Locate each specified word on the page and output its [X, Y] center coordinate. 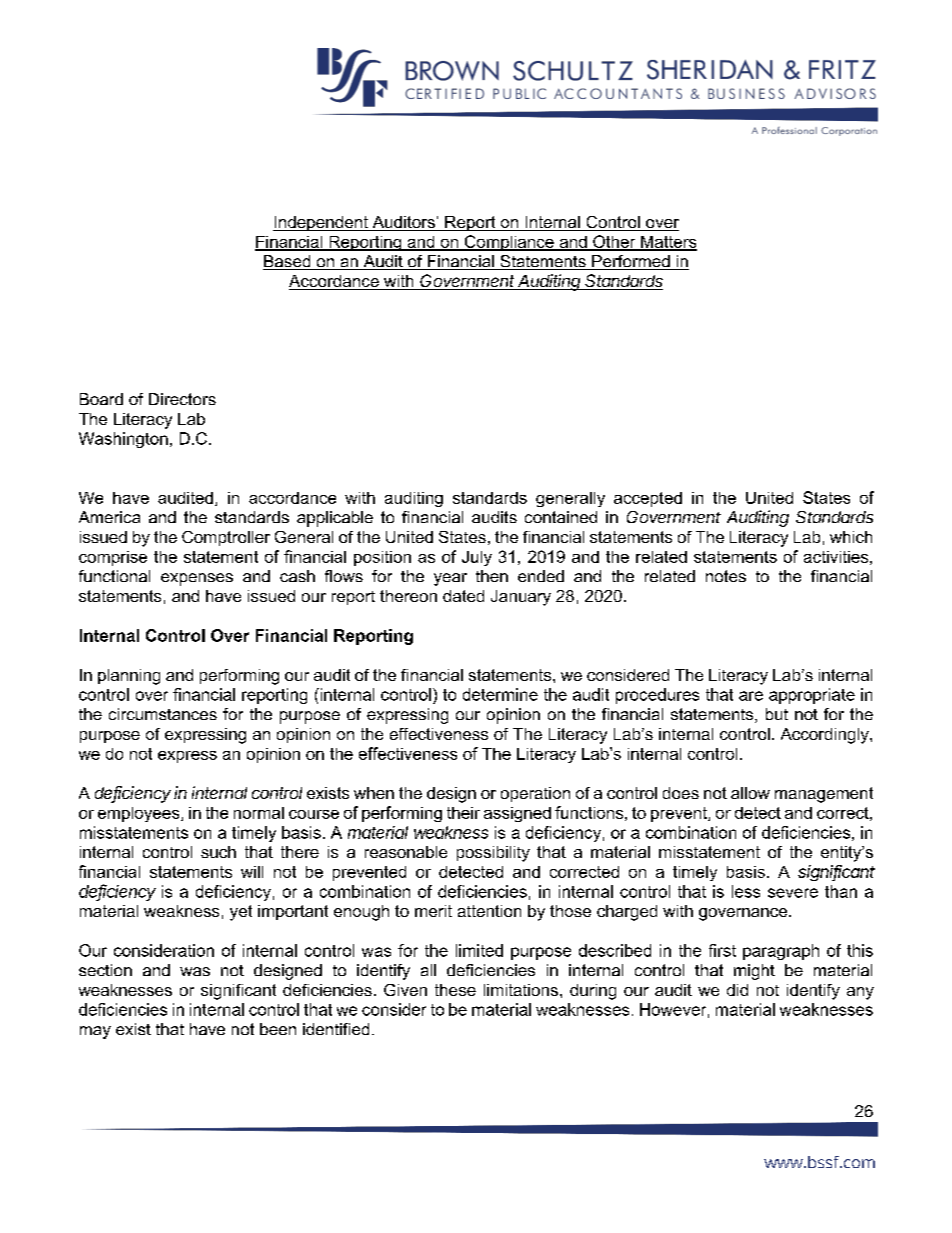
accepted [648, 499]
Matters [668, 243]
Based [288, 262]
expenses [197, 579]
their [463, 813]
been [278, 1029]
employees [140, 814]
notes [726, 576]
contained [561, 517]
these [455, 990]
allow [750, 793]
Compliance [509, 243]
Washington [123, 440]
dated [463, 596]
